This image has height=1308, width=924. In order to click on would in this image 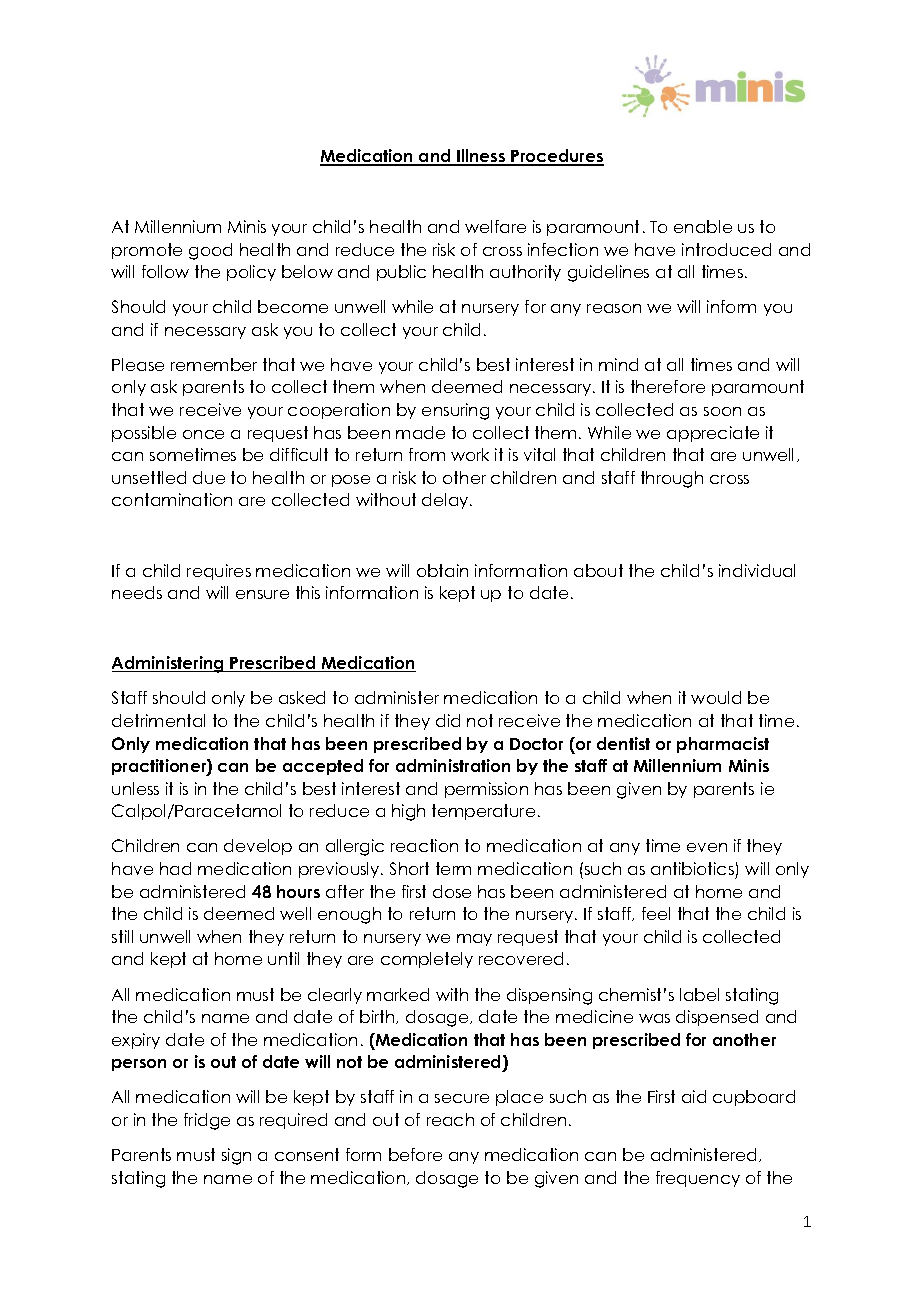, I will do `click(716, 697)`.
